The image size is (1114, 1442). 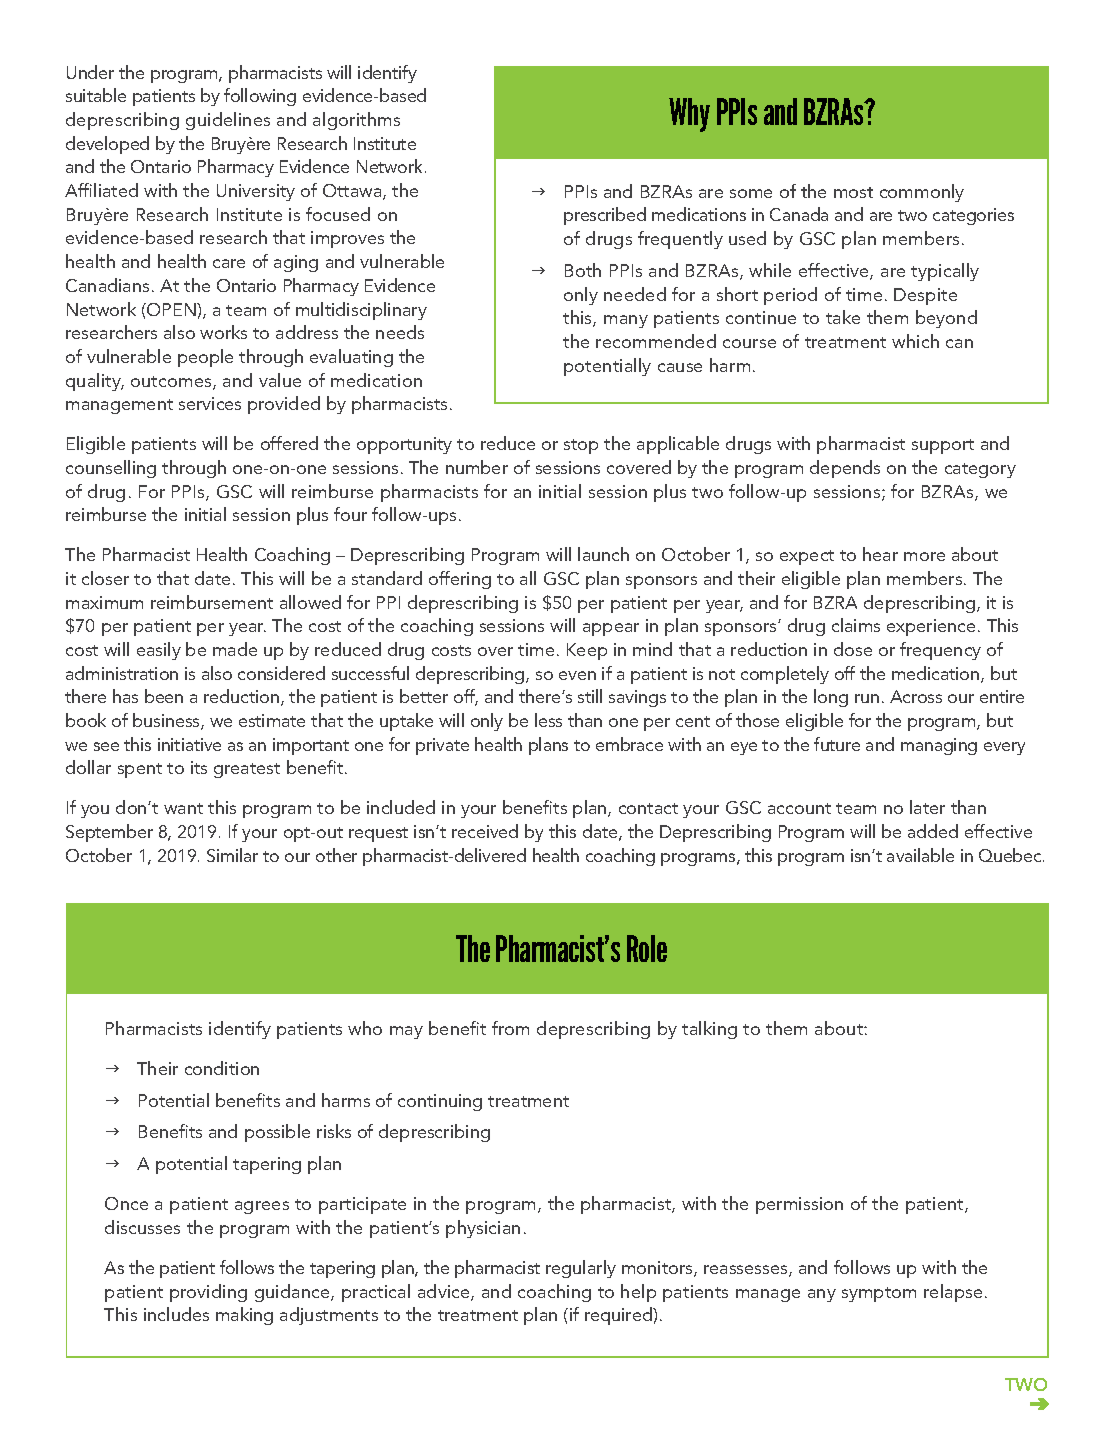 I want to click on Why, so click(x=689, y=115).
